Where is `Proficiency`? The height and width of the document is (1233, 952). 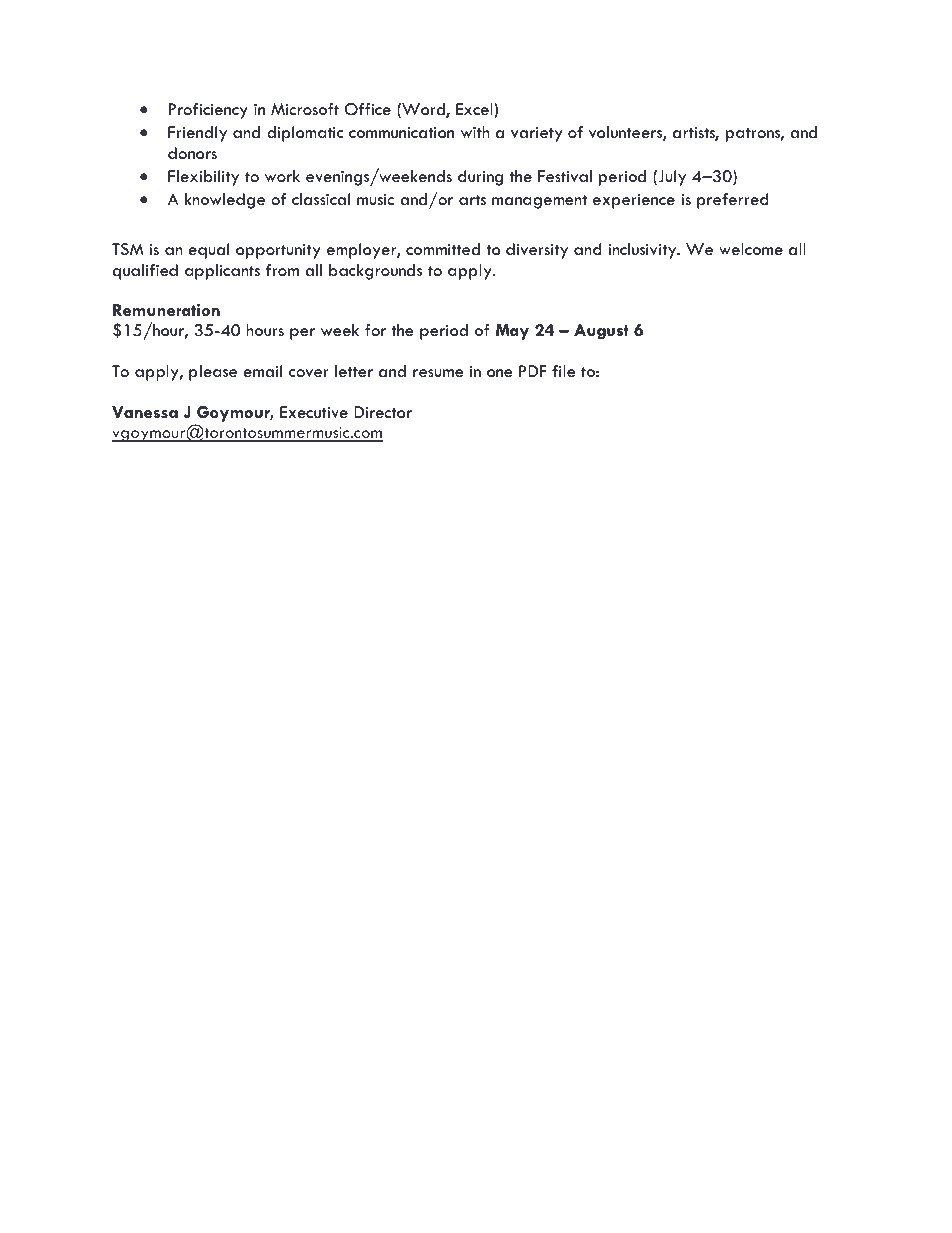 Proficiency is located at coordinates (208, 111).
